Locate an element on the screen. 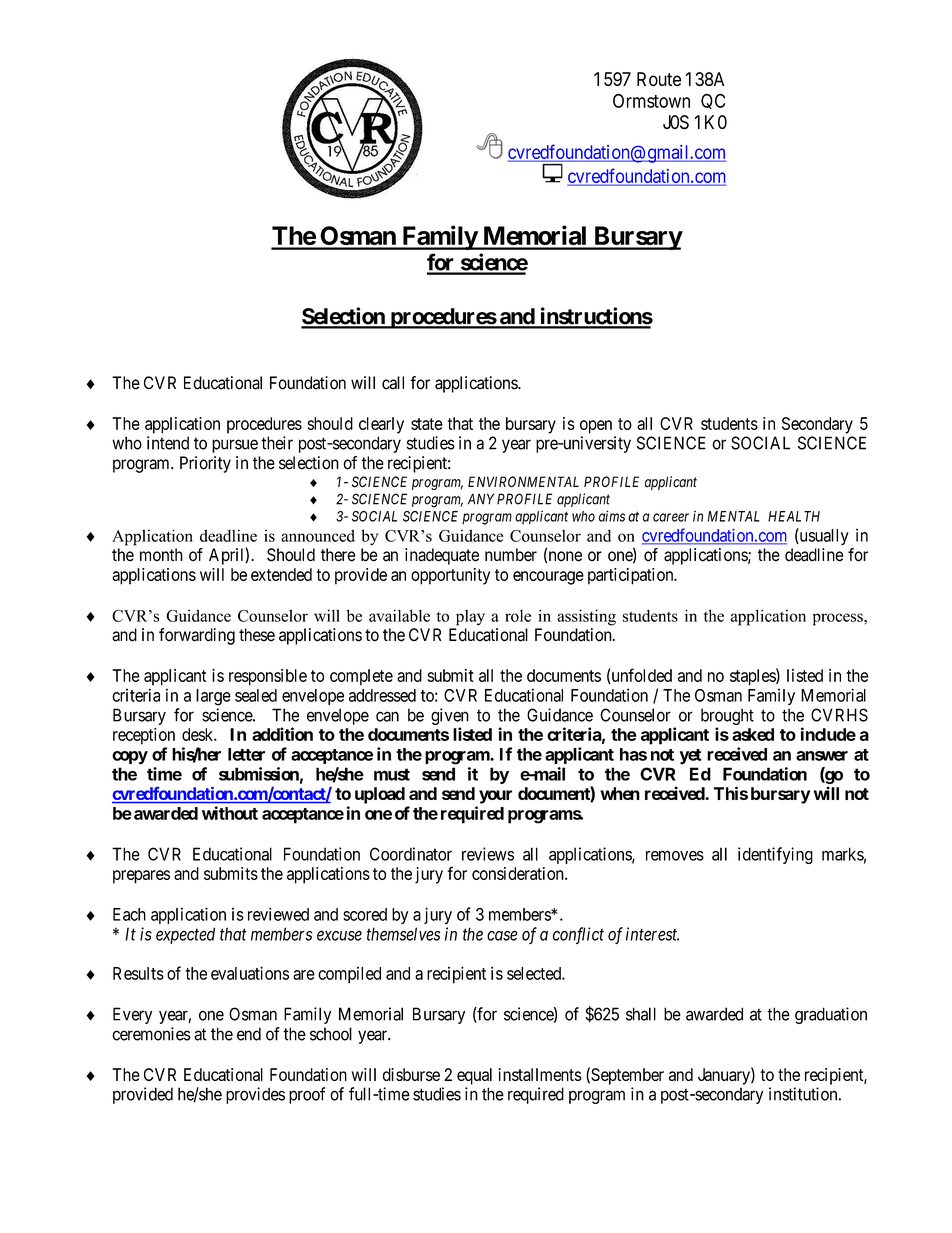 The image size is (952, 1233). open is located at coordinates (596, 427).
